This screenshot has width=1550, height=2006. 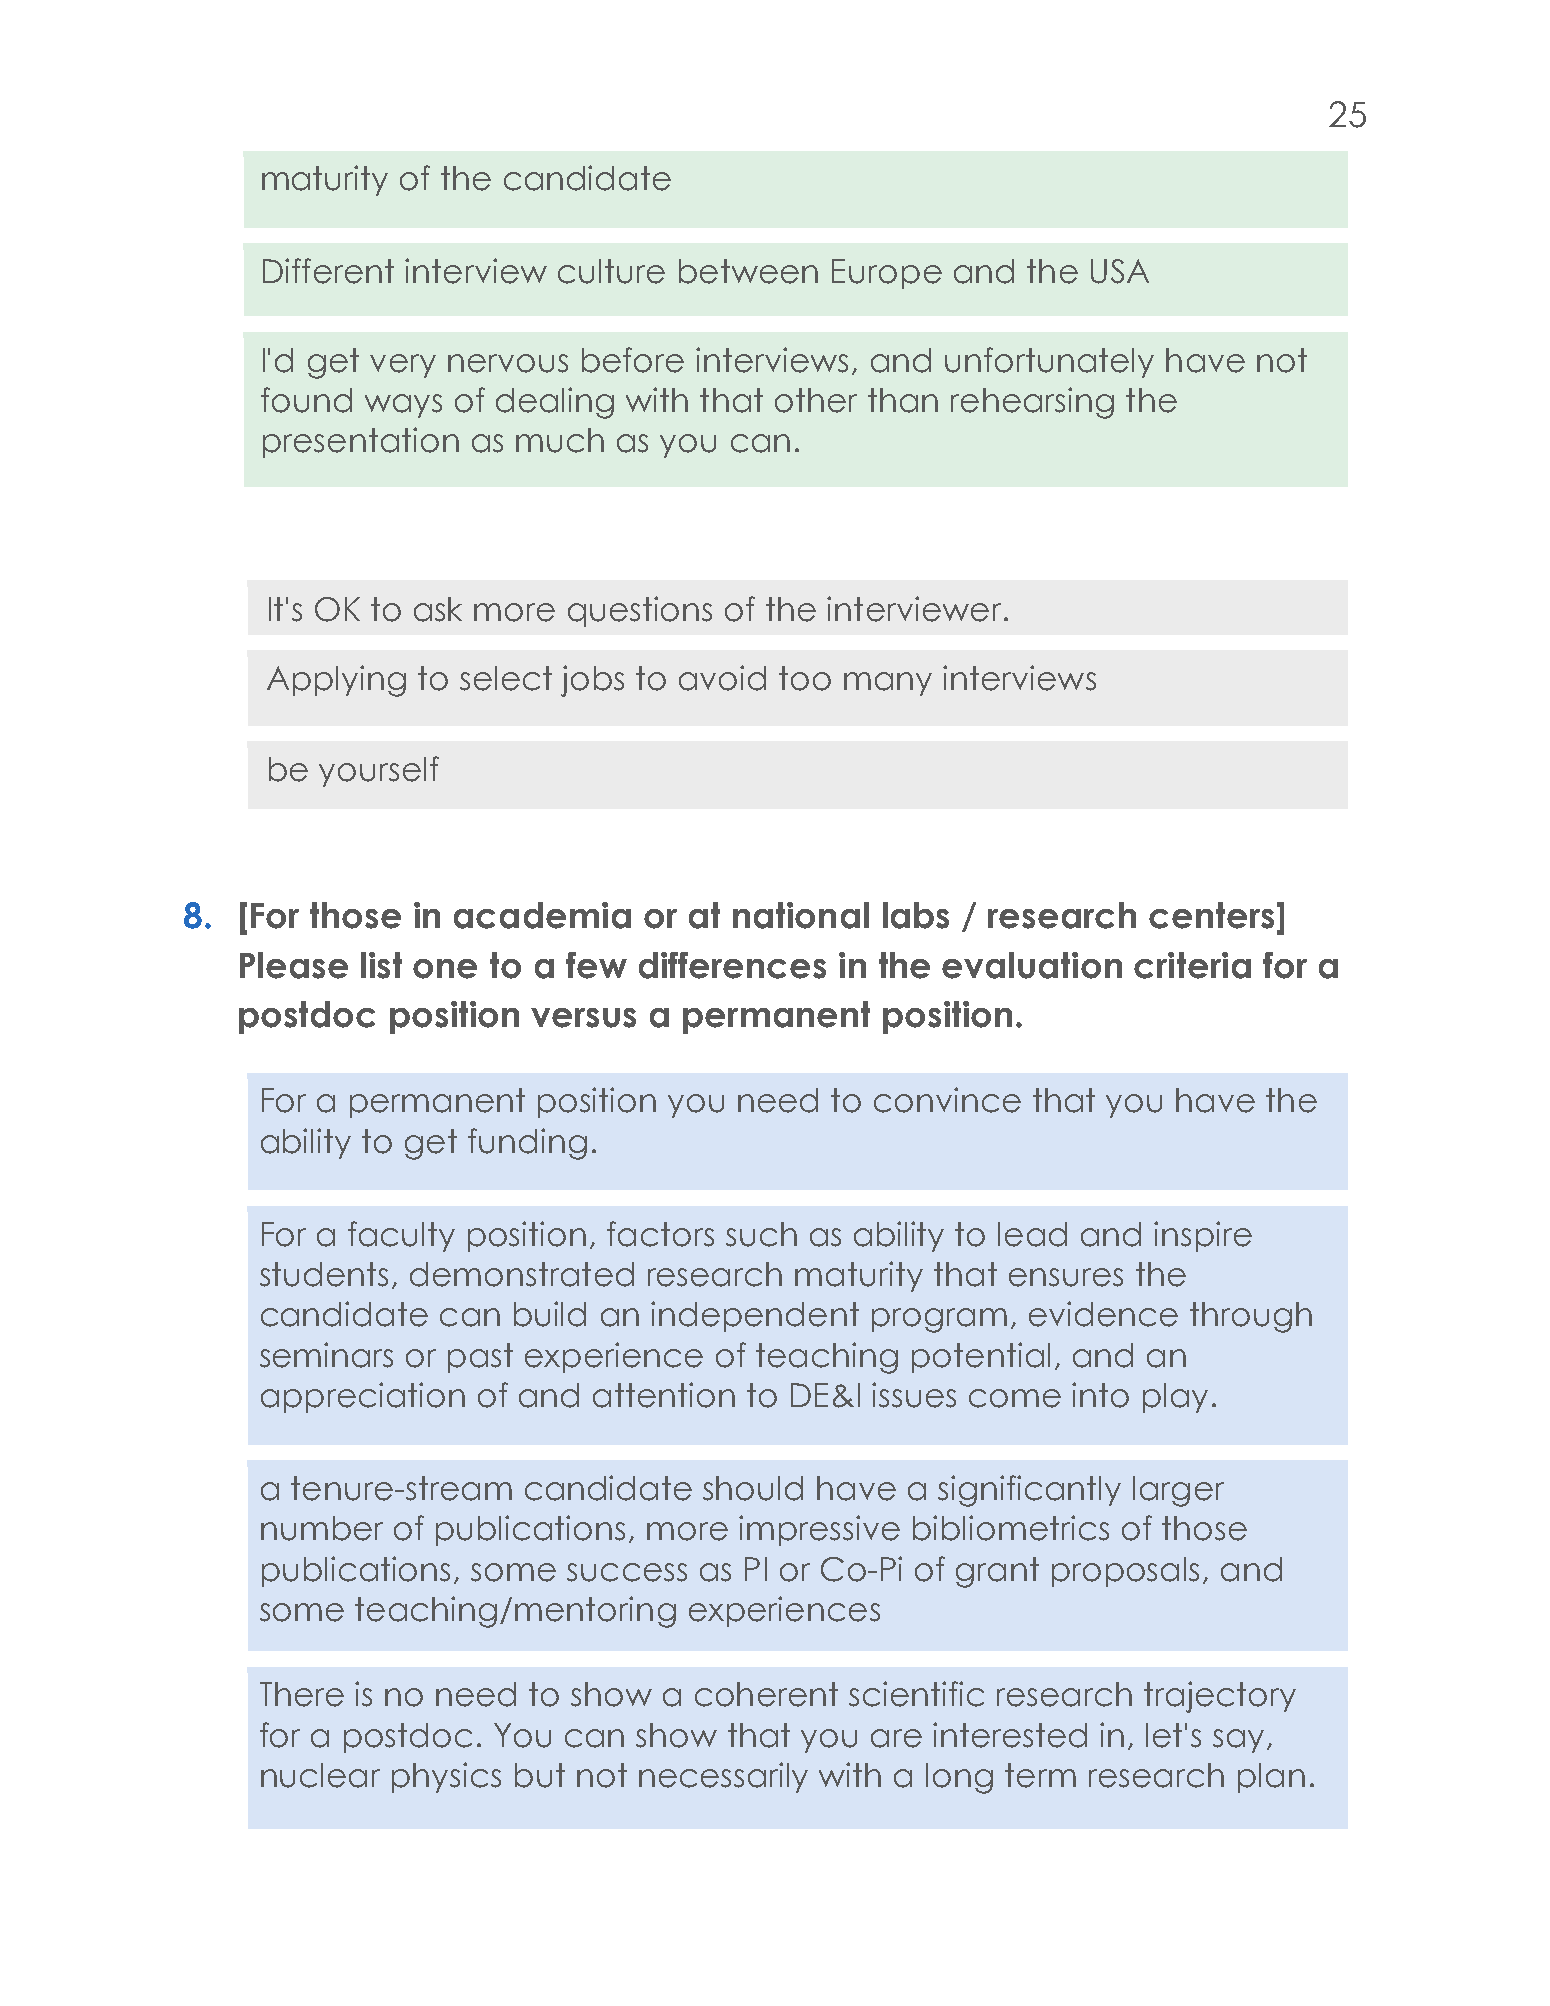 I want to click on very, so click(x=403, y=366).
